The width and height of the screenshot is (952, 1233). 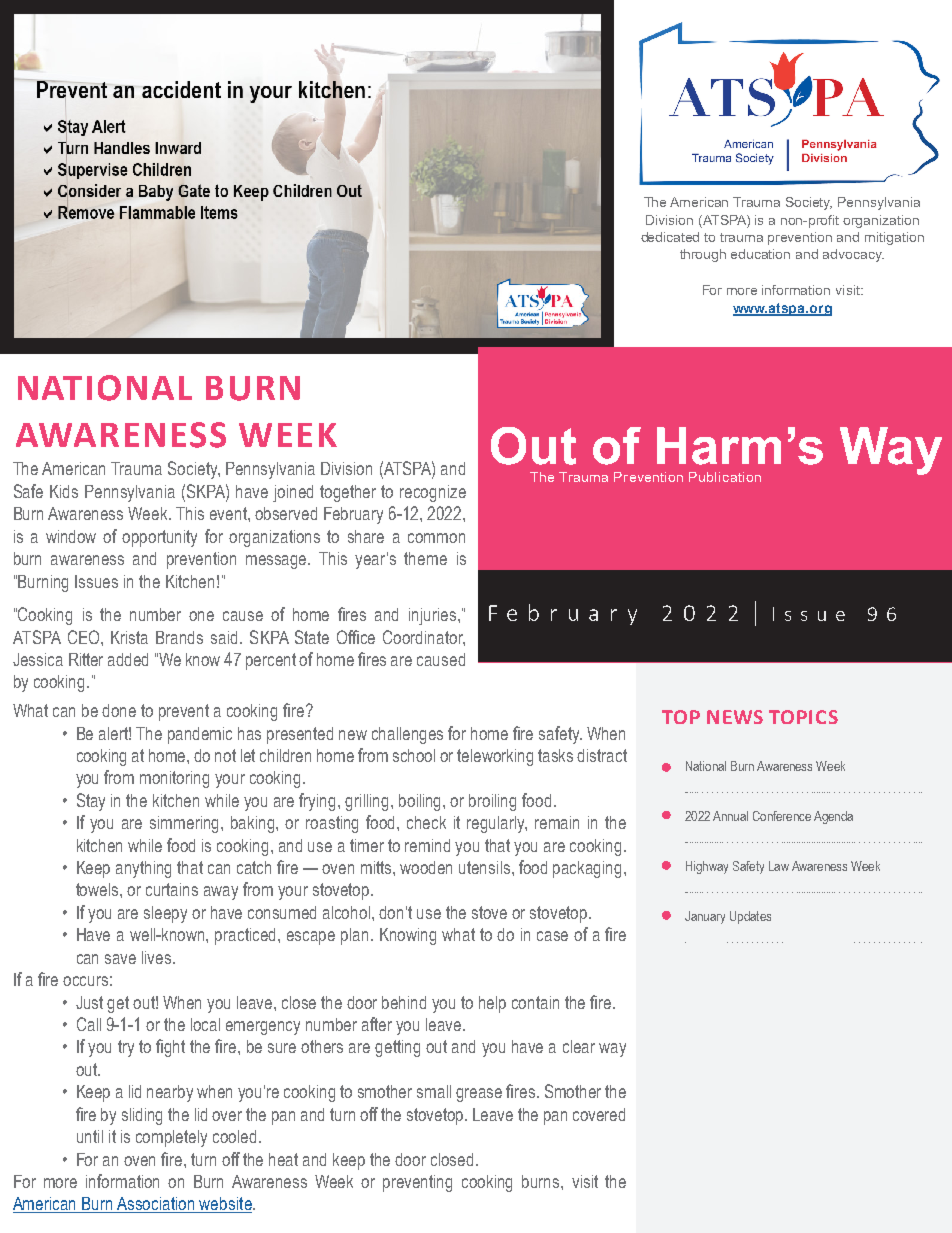 What do you see at coordinates (156, 1205) in the screenshot?
I see `Association` at bounding box center [156, 1205].
